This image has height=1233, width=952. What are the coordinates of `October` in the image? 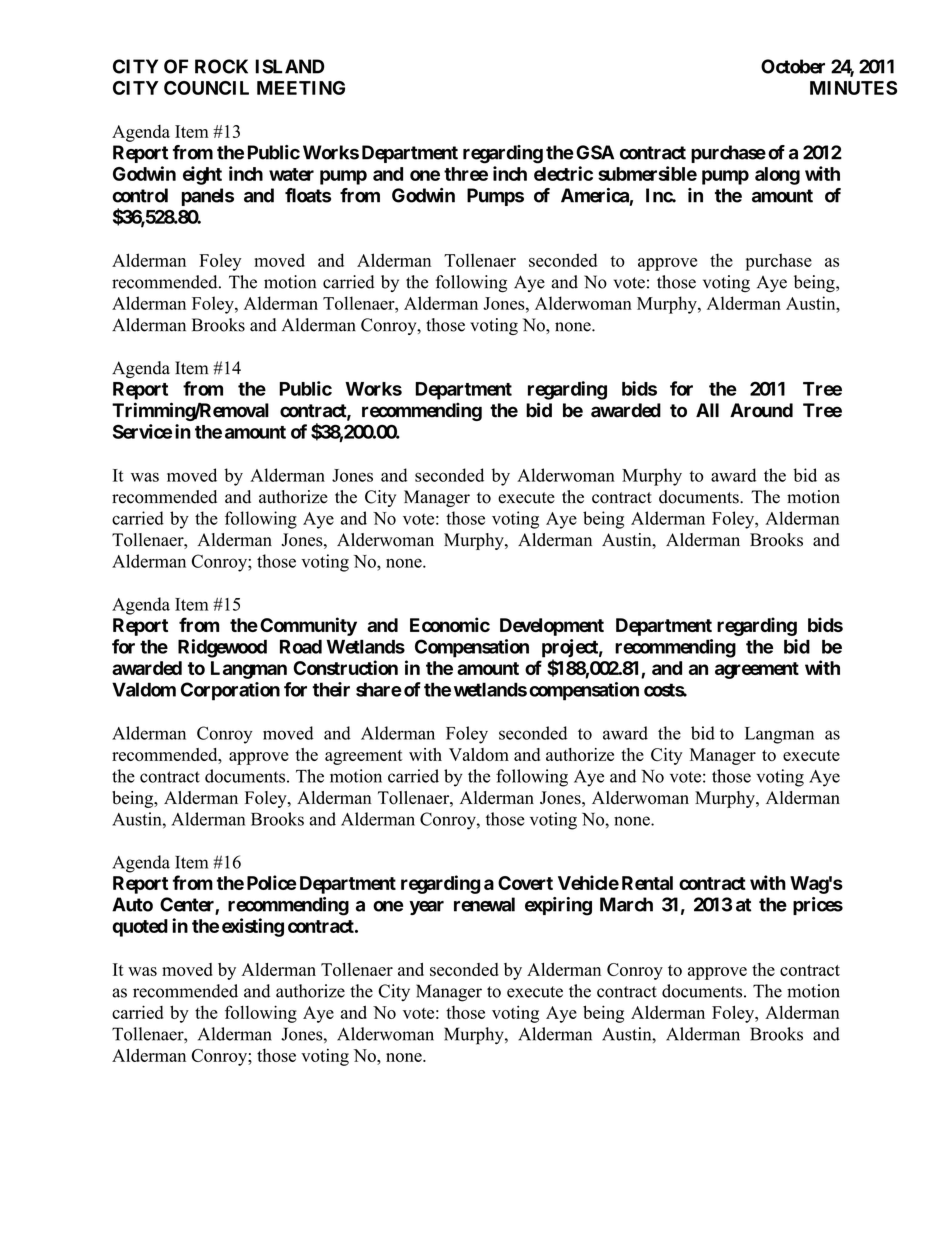 It's located at (793, 66).
